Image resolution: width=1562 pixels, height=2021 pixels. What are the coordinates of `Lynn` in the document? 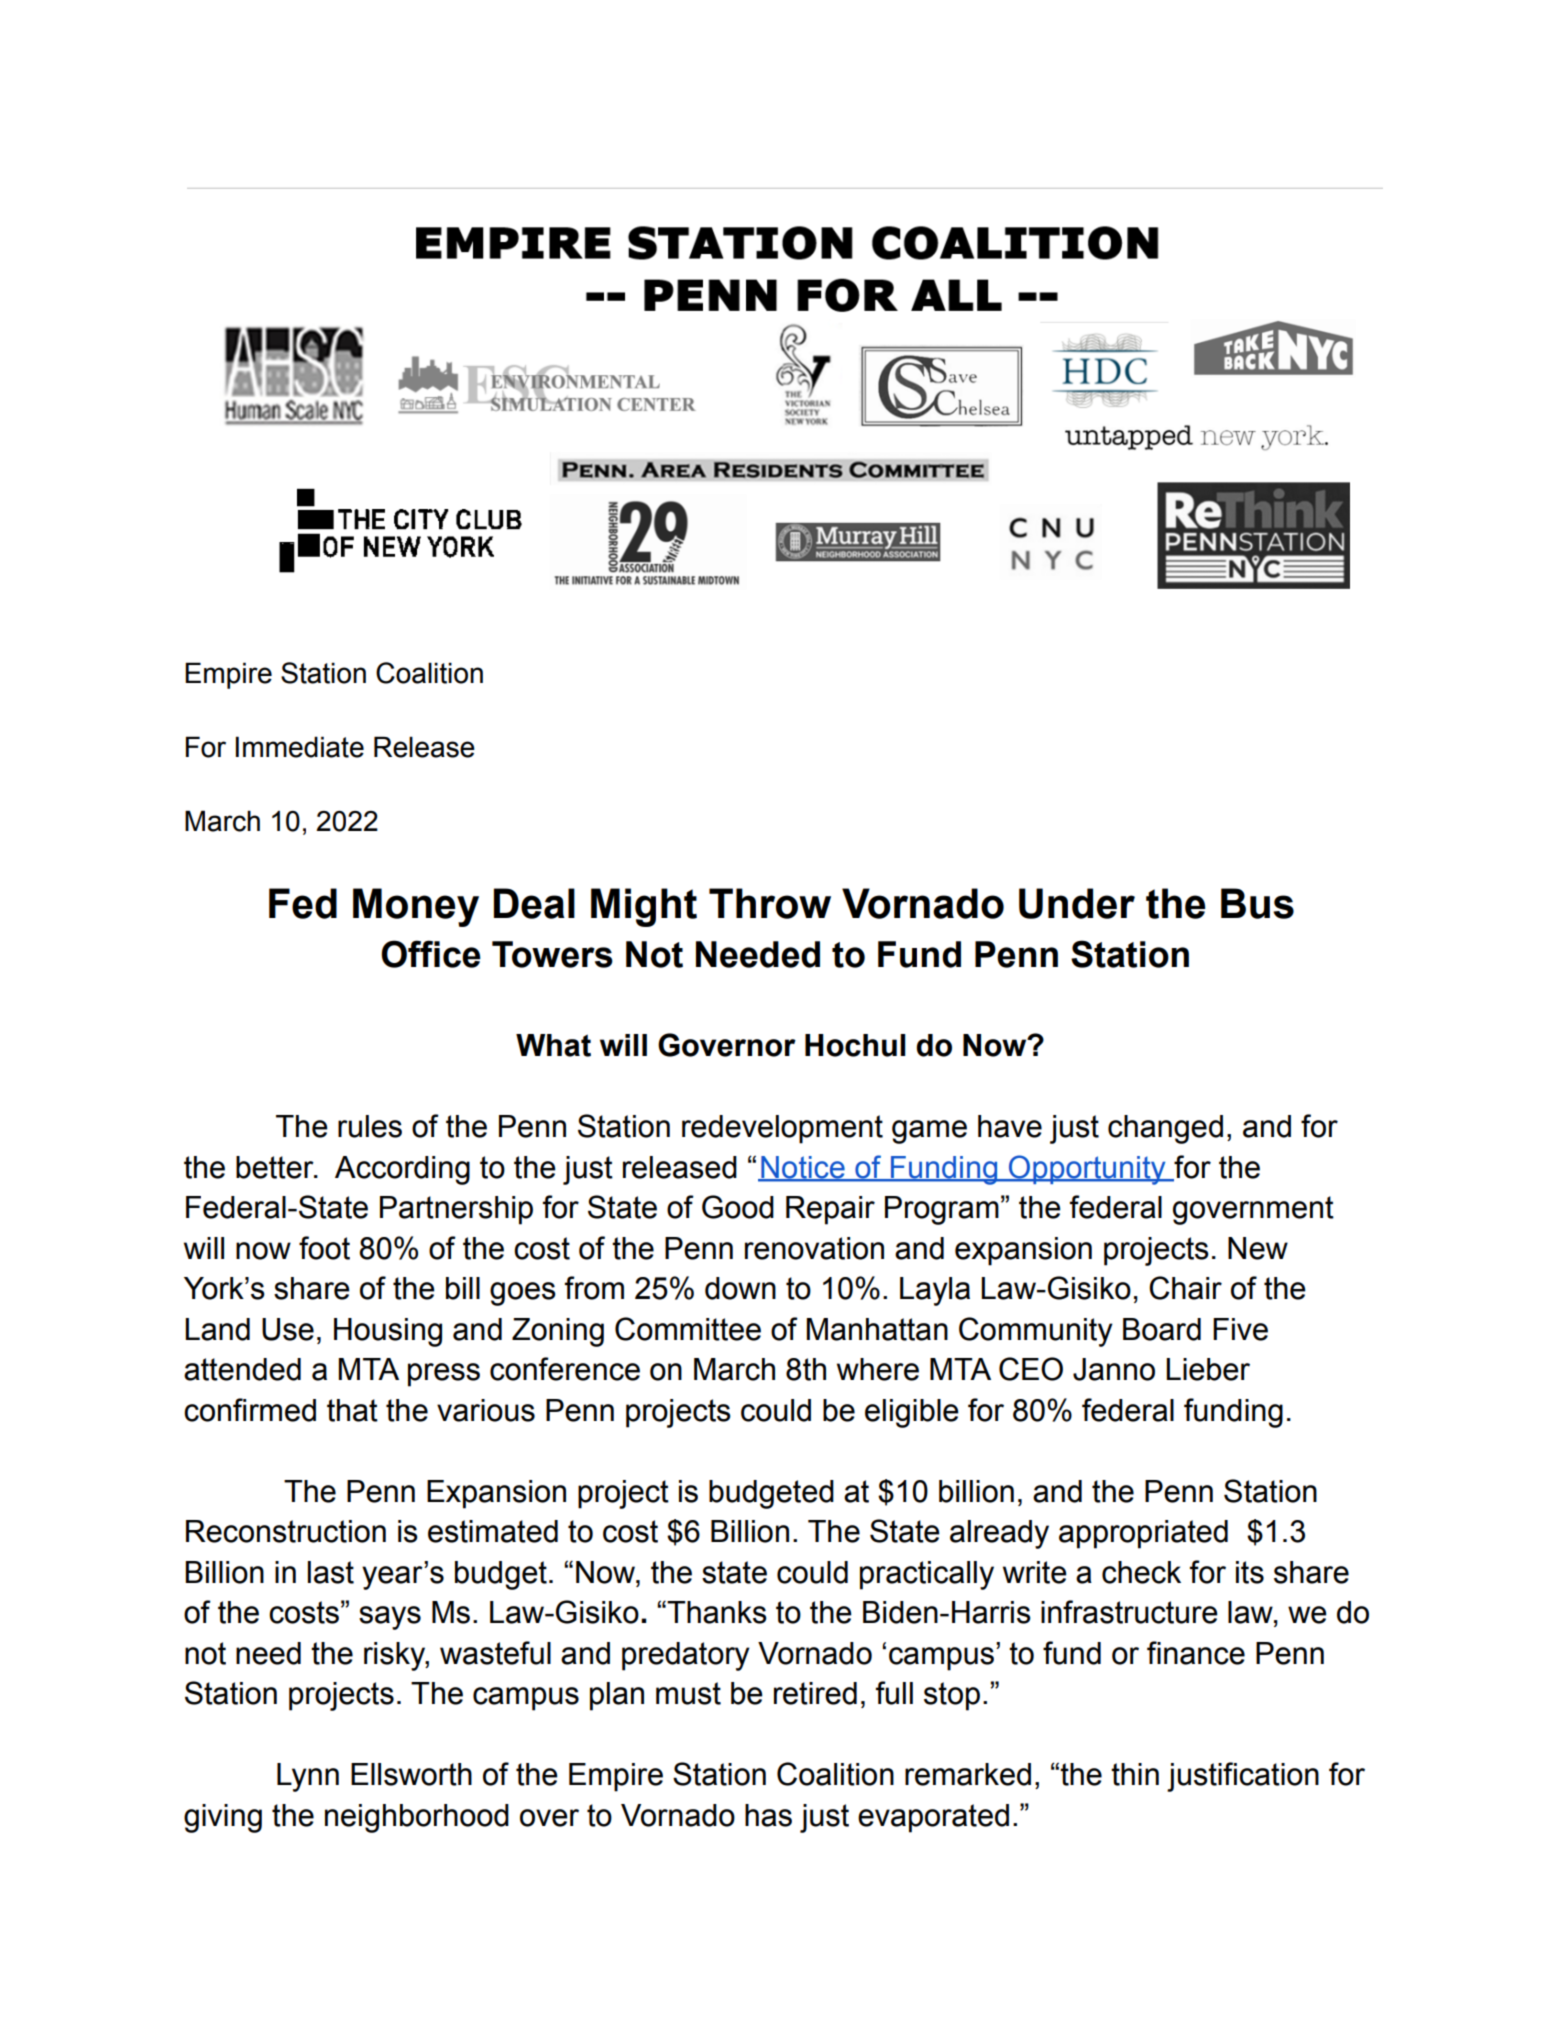 It's located at (308, 1777).
